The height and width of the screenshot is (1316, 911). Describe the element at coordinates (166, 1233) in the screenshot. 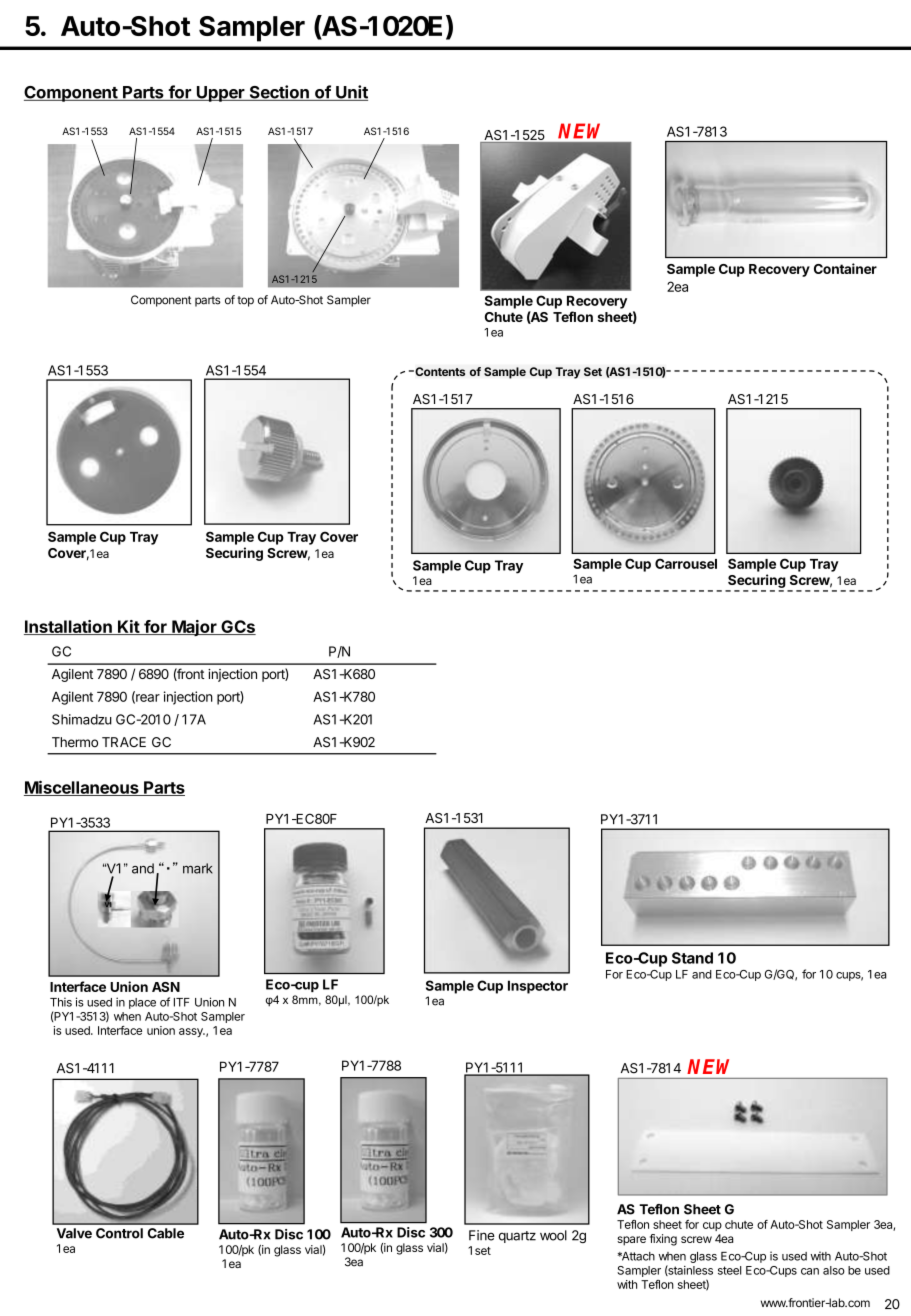

I see `Cable` at that location.
